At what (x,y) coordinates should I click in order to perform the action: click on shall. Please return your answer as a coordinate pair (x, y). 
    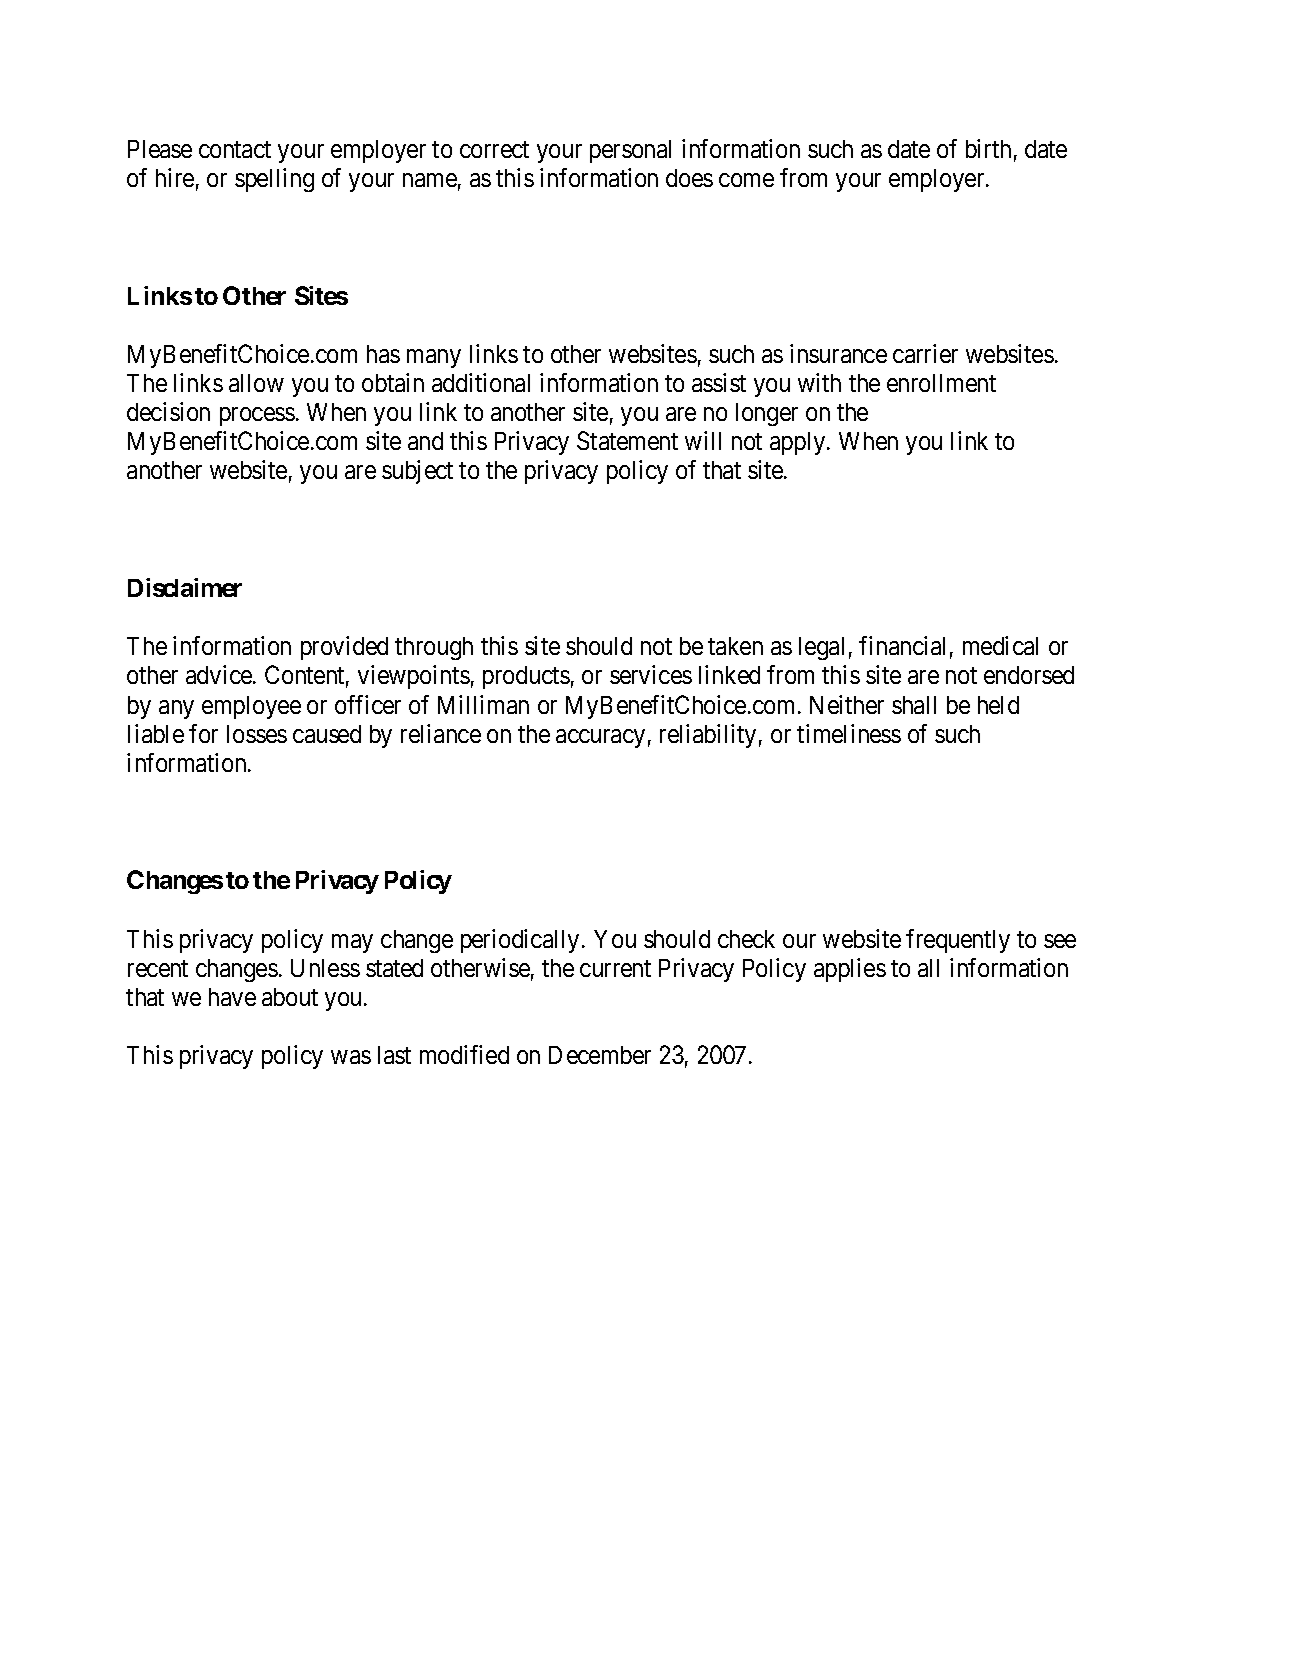
    Looking at the image, I should click on (914, 705).
